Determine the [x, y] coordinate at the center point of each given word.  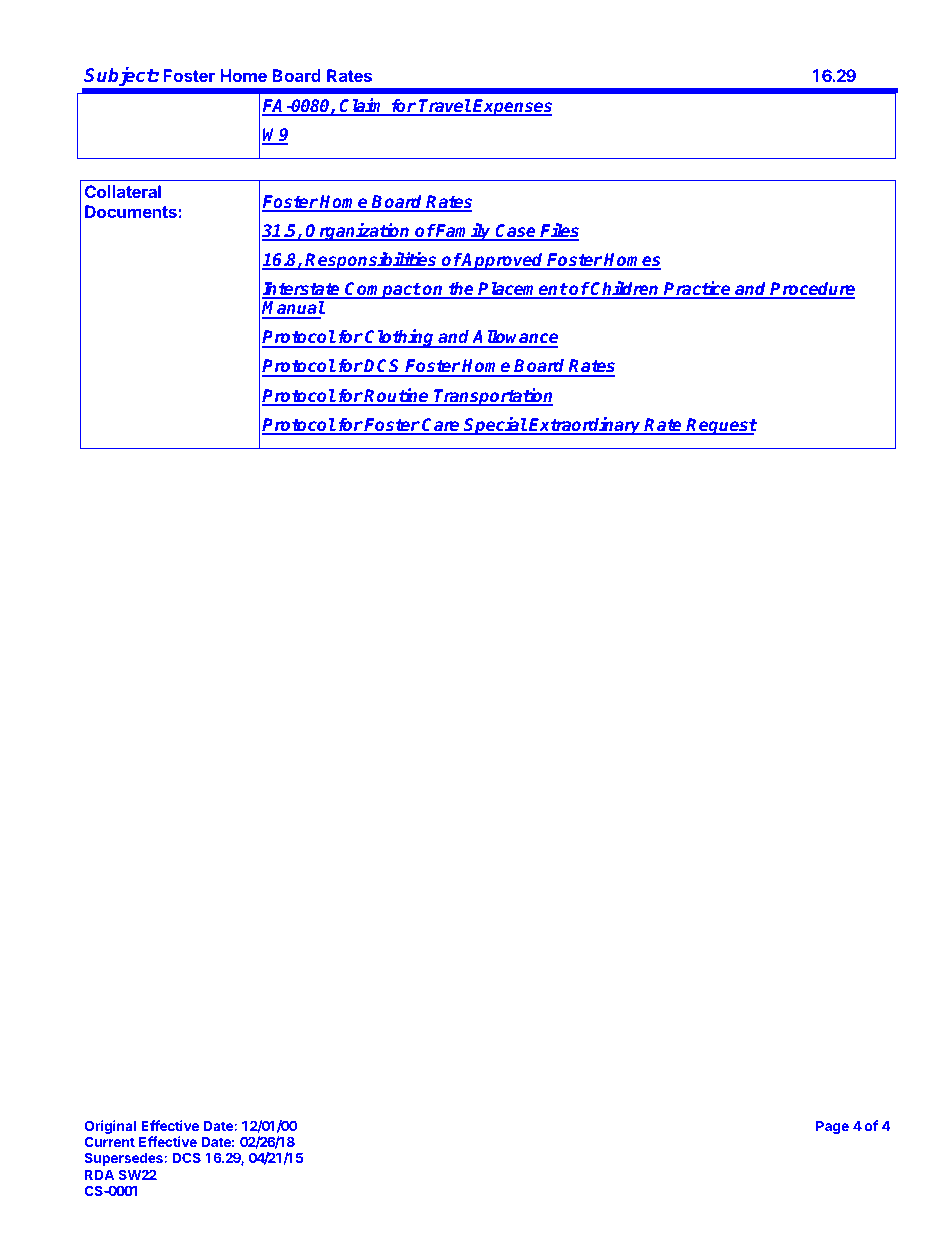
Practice [697, 289]
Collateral [123, 191]
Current [109, 1141]
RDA [100, 1174]
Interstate [302, 290]
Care [441, 426]
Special [495, 426]
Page [832, 1127]
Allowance [514, 338]
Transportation [493, 397]
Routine [397, 396]
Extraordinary [585, 426]
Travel [444, 107]
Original [110, 1128]
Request [721, 426]
